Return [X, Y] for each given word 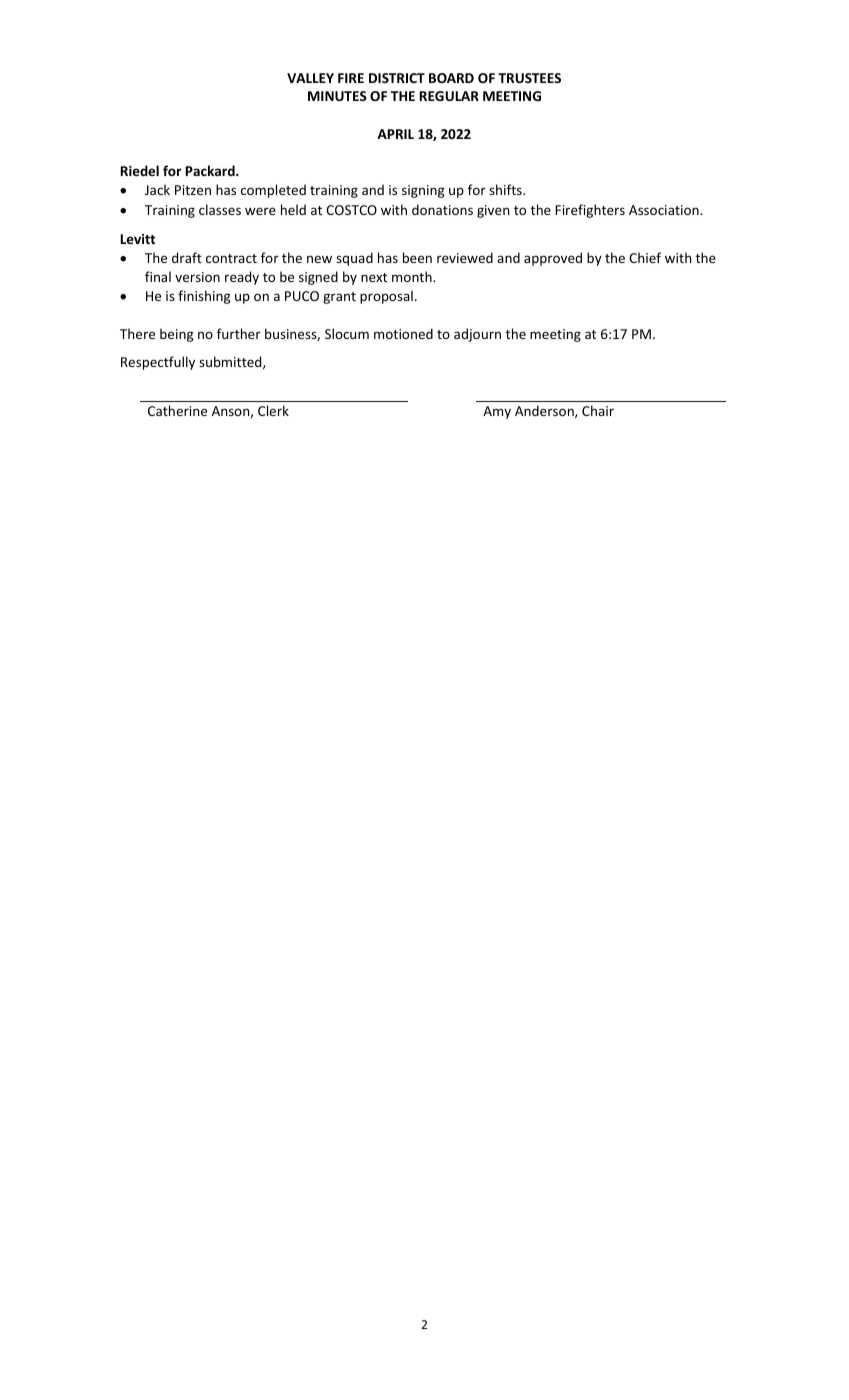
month [413, 276]
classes [220, 209]
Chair [598, 410]
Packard [211, 170]
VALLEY [310, 78]
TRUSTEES [529, 78]
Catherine [177, 410]
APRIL [395, 134]
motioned [403, 333]
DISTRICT [397, 78]
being [176, 335]
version [197, 277]
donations [442, 209]
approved [553, 259]
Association [665, 210]
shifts [506, 189]
